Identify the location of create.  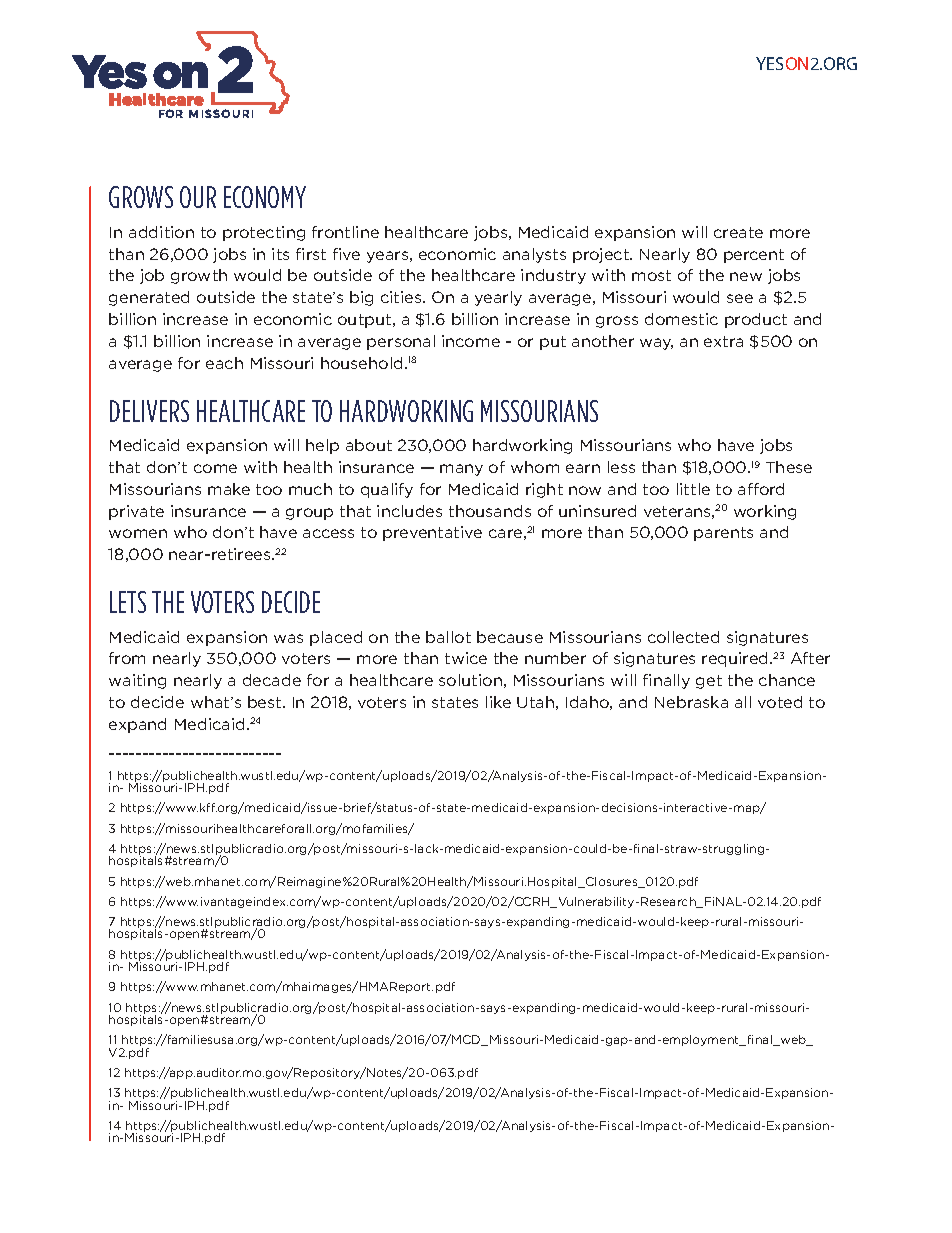
(738, 232).
